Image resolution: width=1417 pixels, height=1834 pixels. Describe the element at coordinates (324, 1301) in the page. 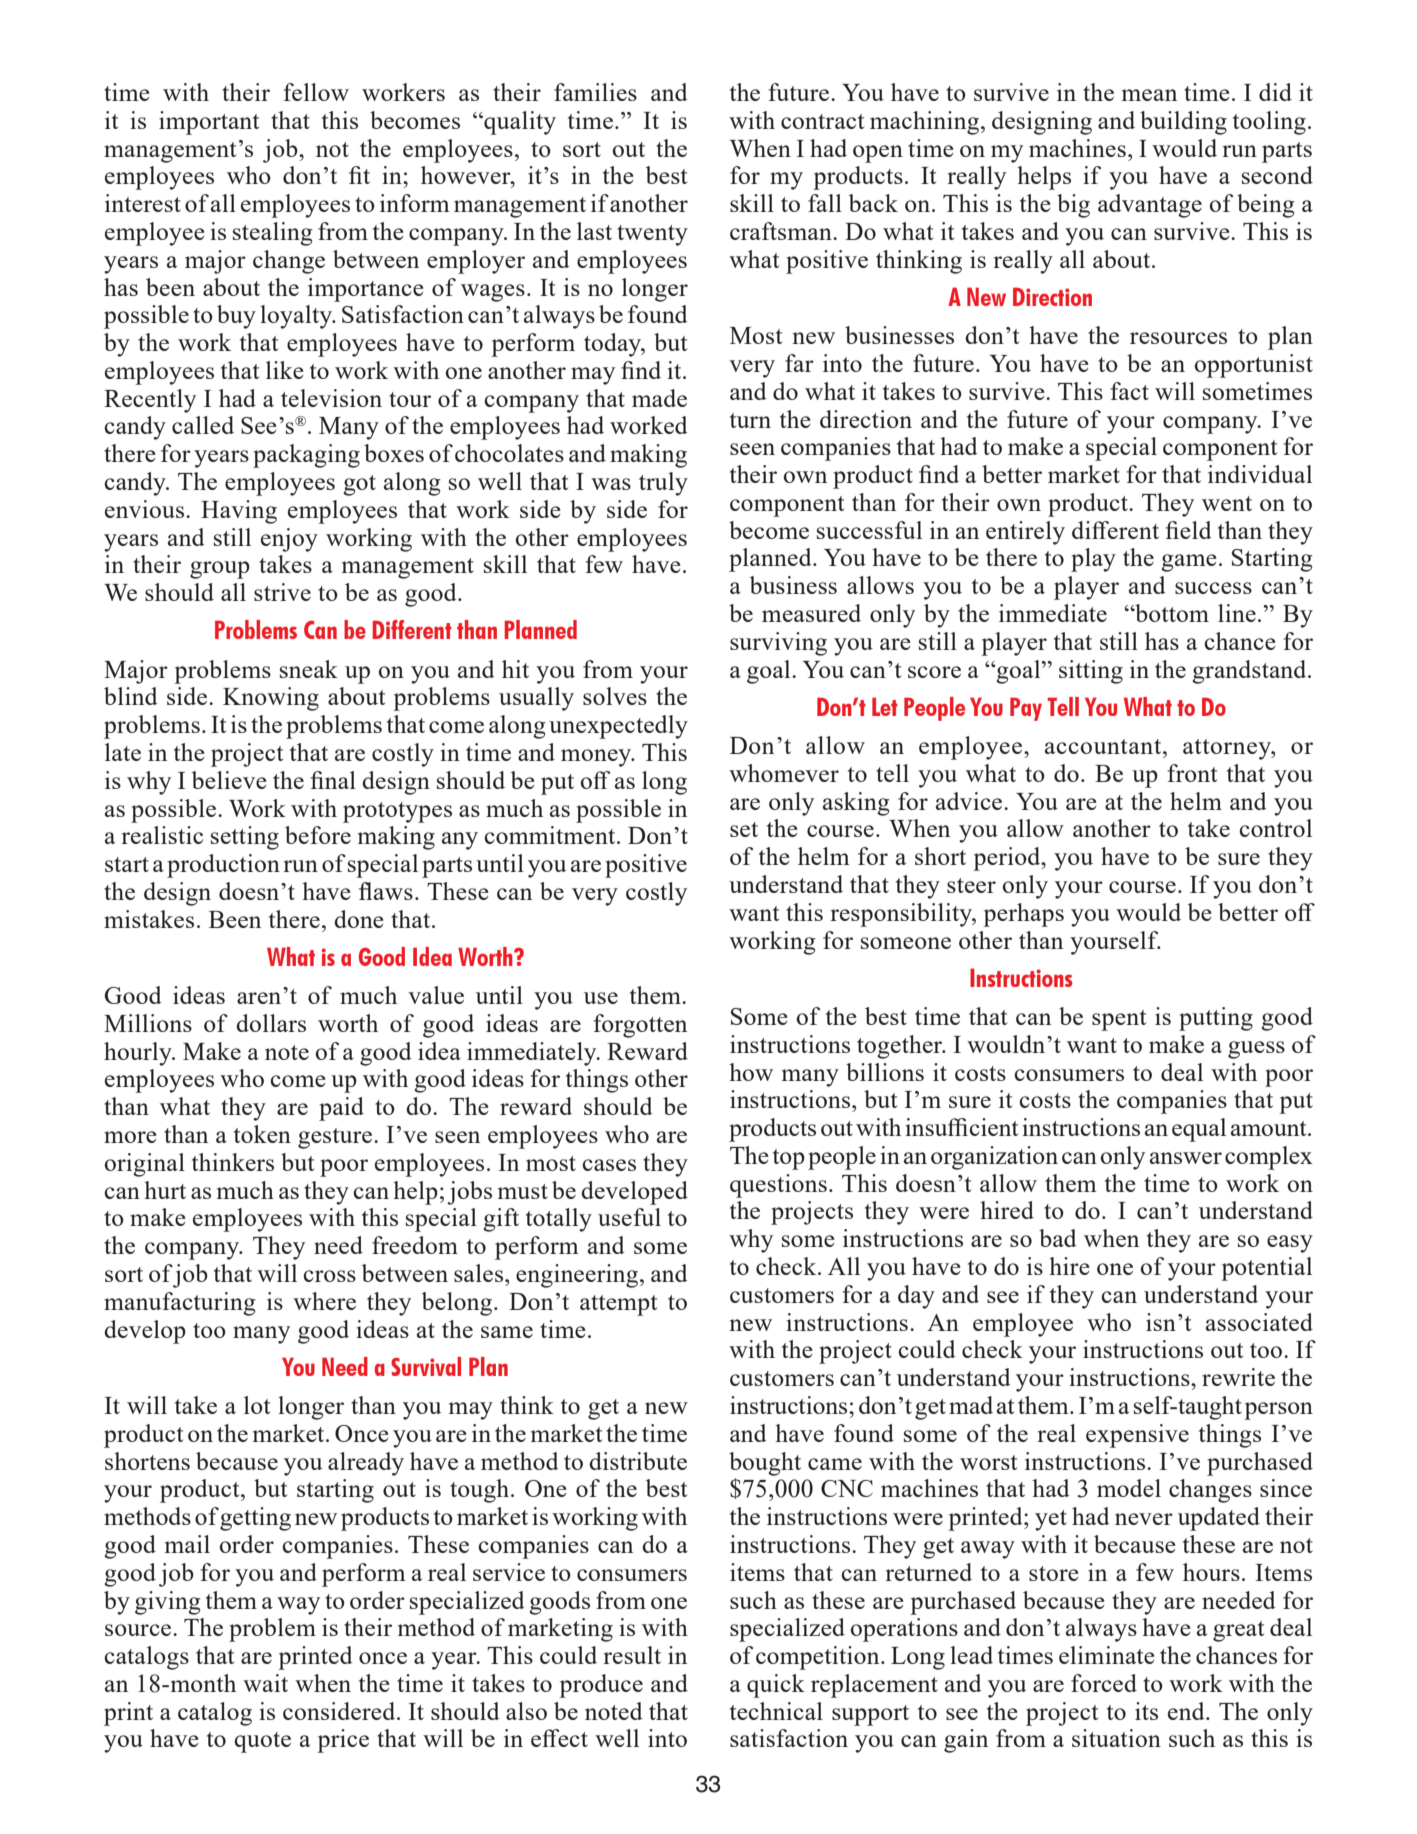

I see `where` at that location.
